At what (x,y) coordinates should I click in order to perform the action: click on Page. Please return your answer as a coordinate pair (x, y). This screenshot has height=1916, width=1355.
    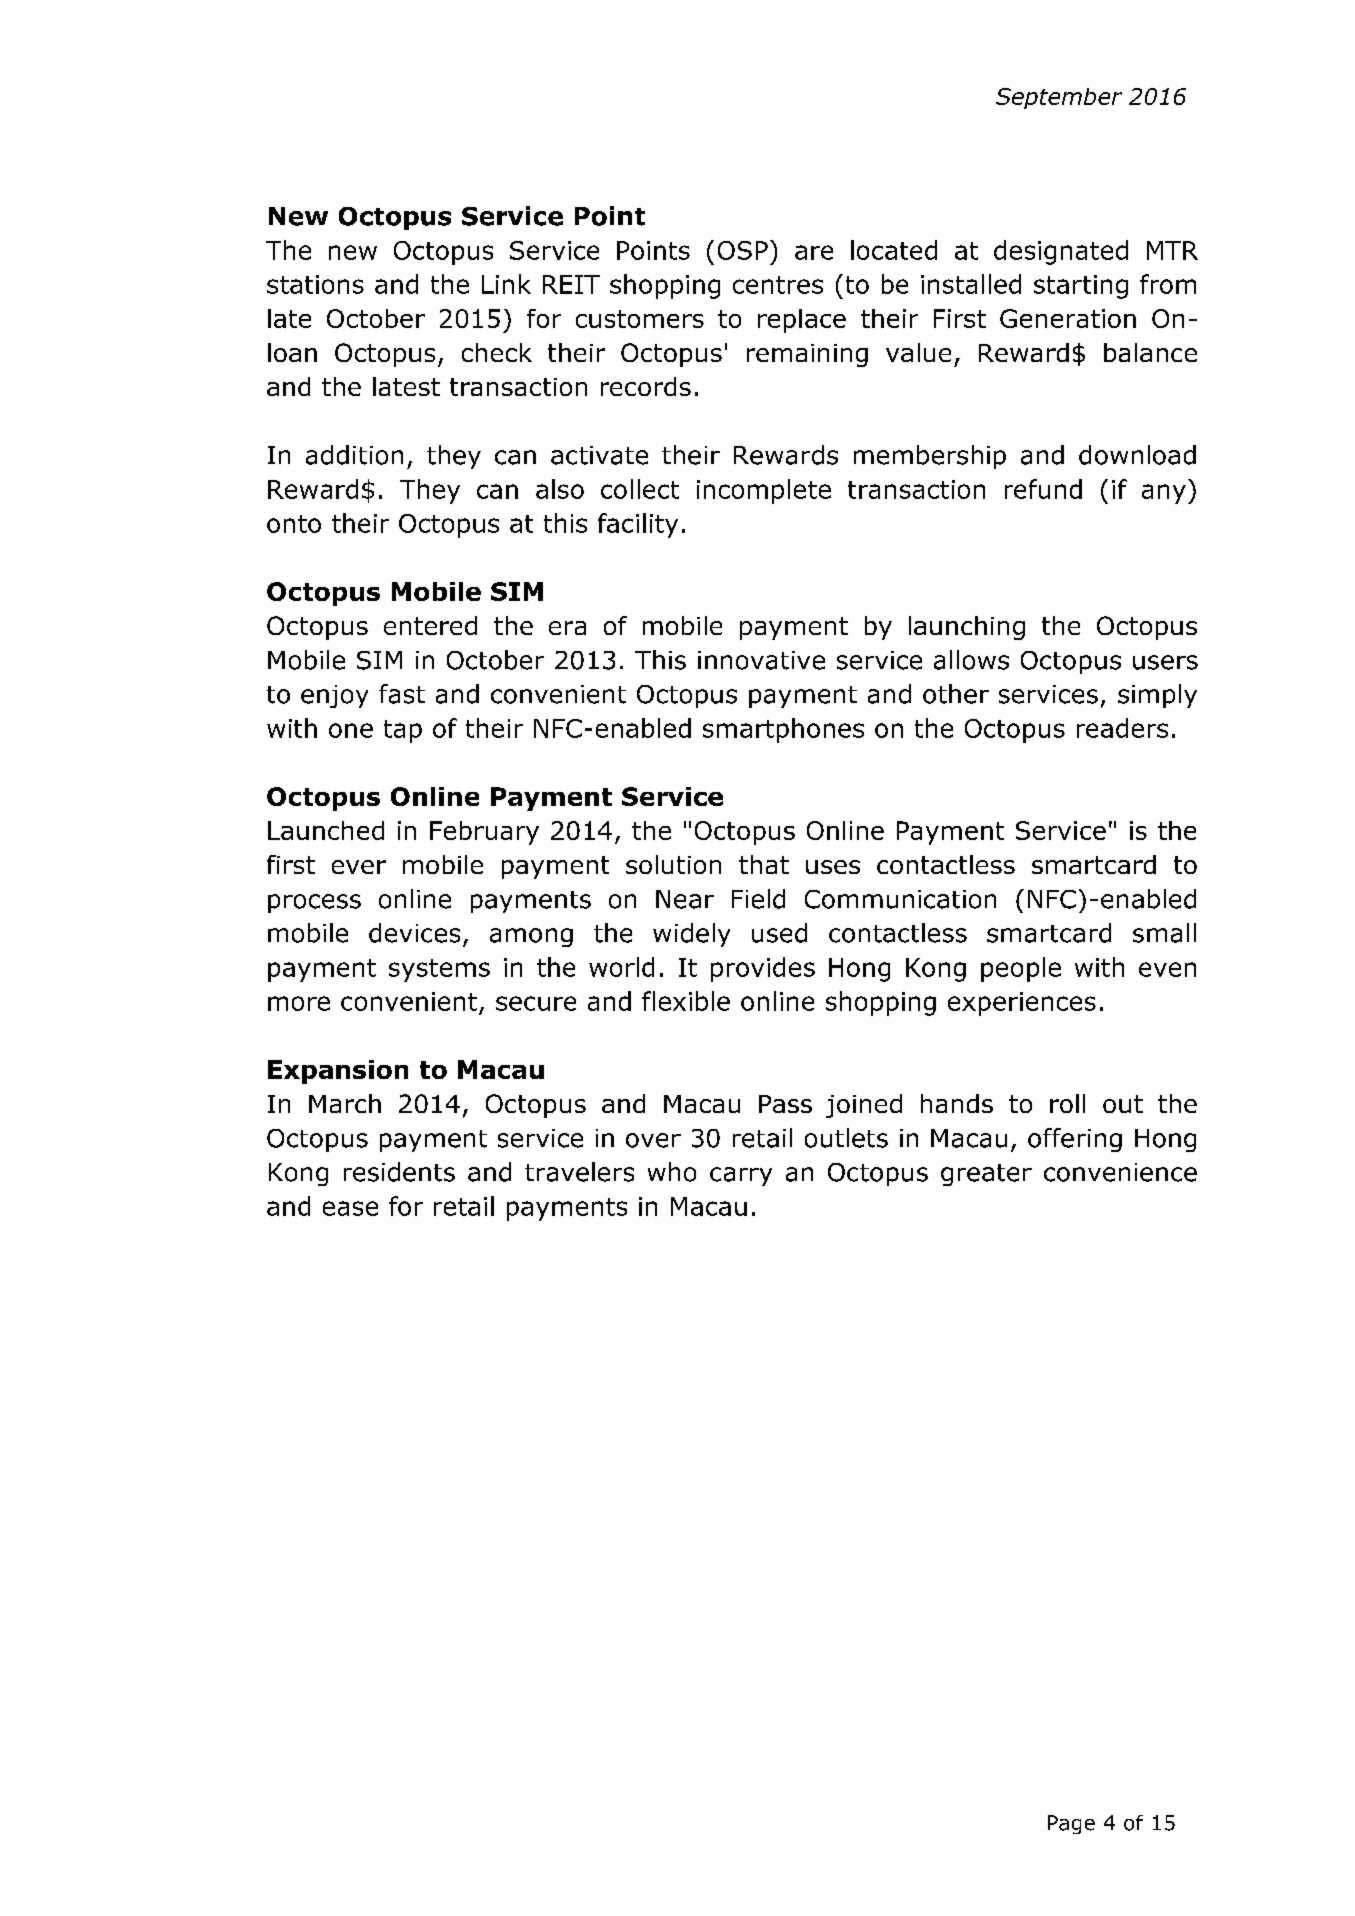
    Looking at the image, I should click on (1071, 1824).
